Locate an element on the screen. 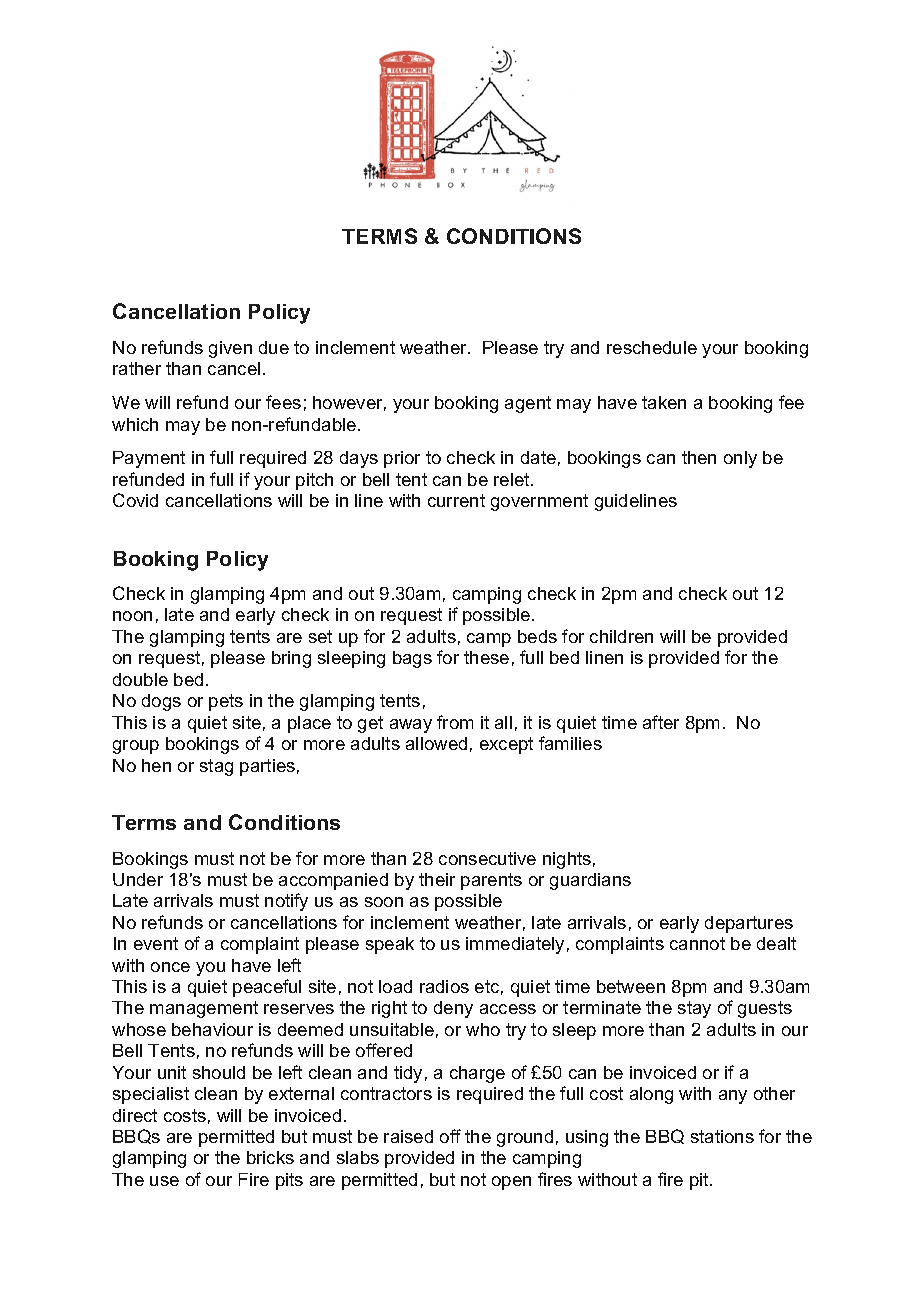  taken is located at coordinates (664, 402).
